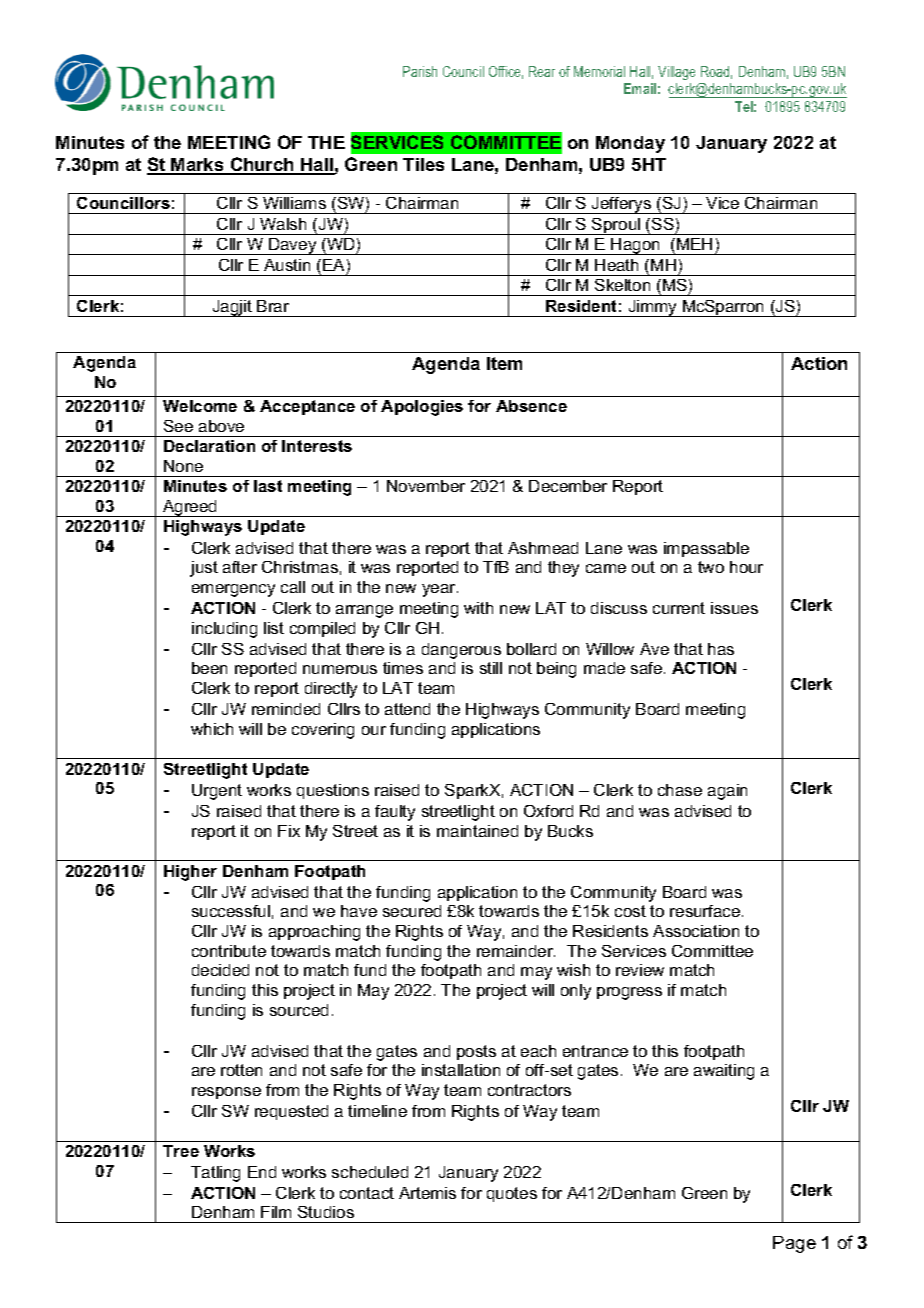 This image has height=1308, width=924. Describe the element at coordinates (276, 1212) in the image. I see `Film` at that location.
